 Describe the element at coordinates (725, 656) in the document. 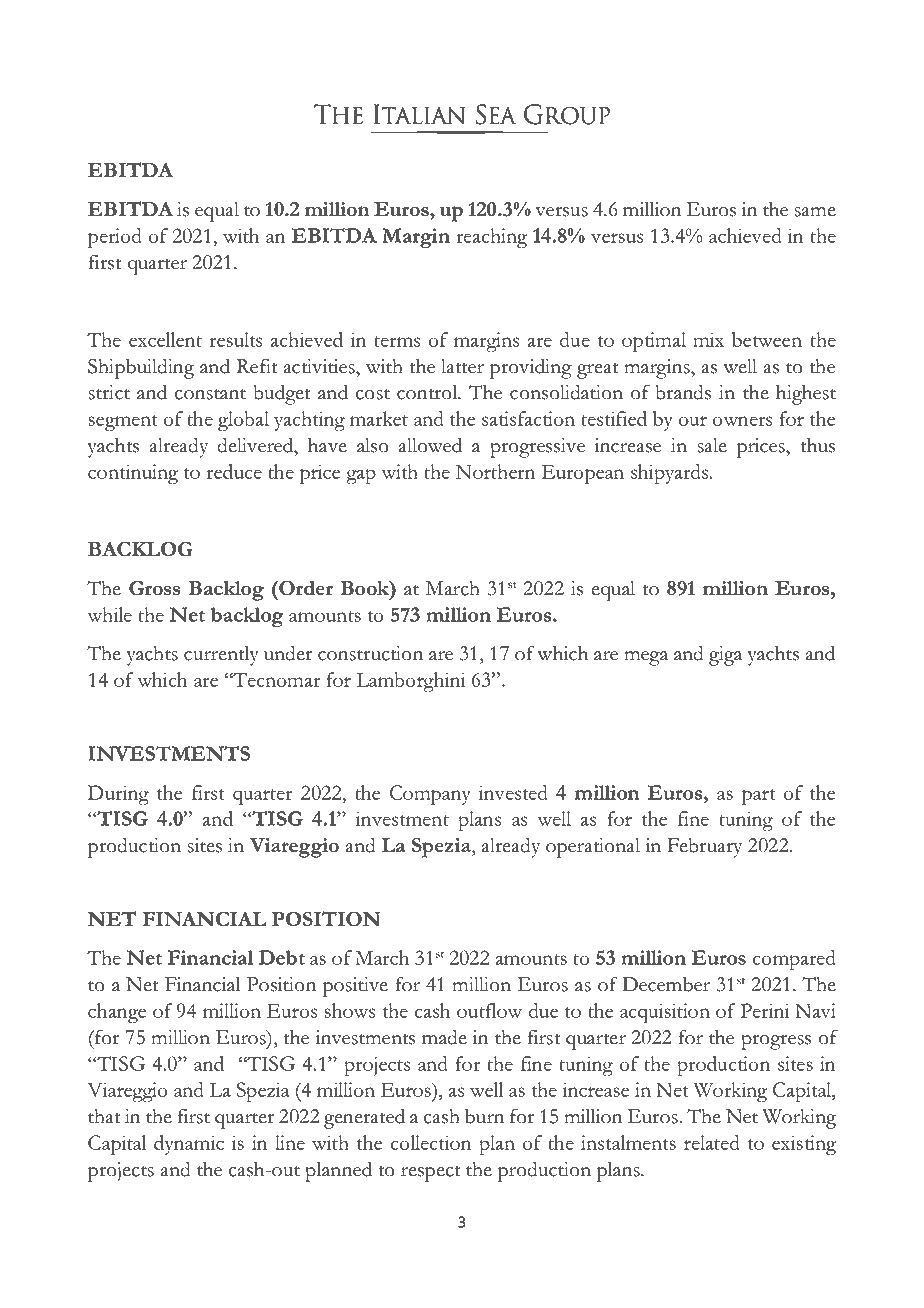

I see `giga` at that location.
